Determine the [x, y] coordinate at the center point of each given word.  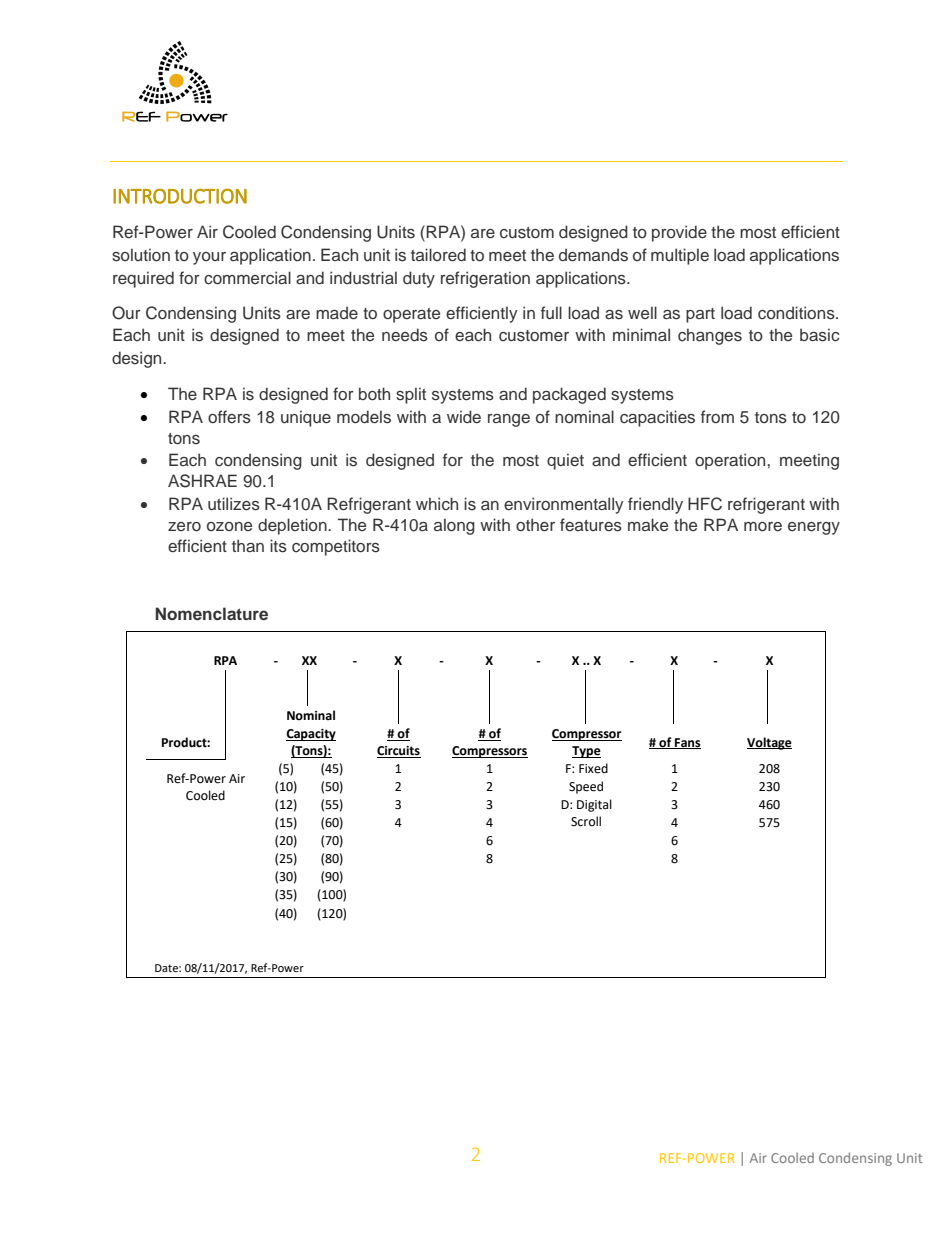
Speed [586, 787]
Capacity [311, 735]
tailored [438, 255]
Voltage [769, 743]
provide [679, 233]
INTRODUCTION [180, 196]
